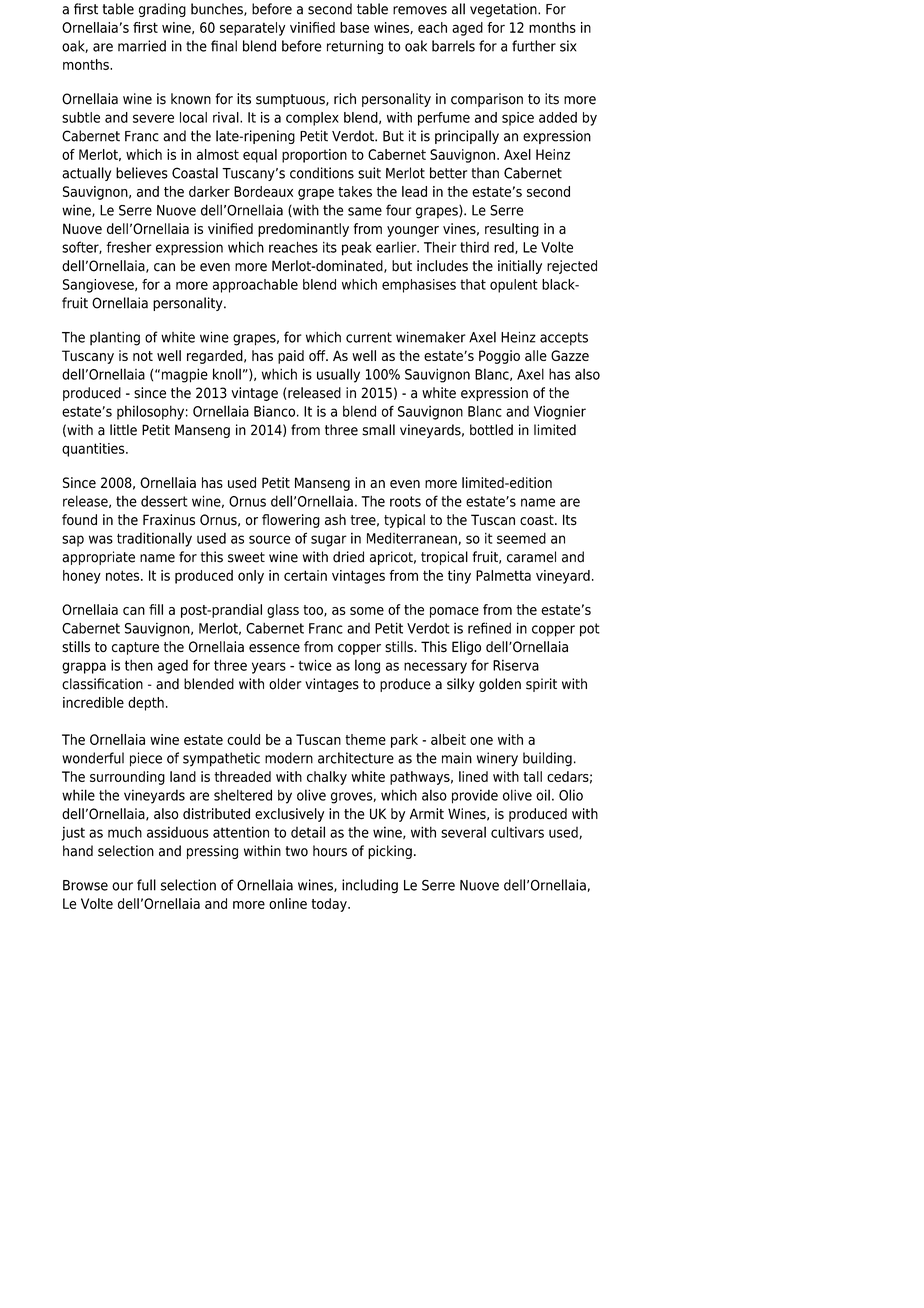  I want to click on then, so click(139, 665).
